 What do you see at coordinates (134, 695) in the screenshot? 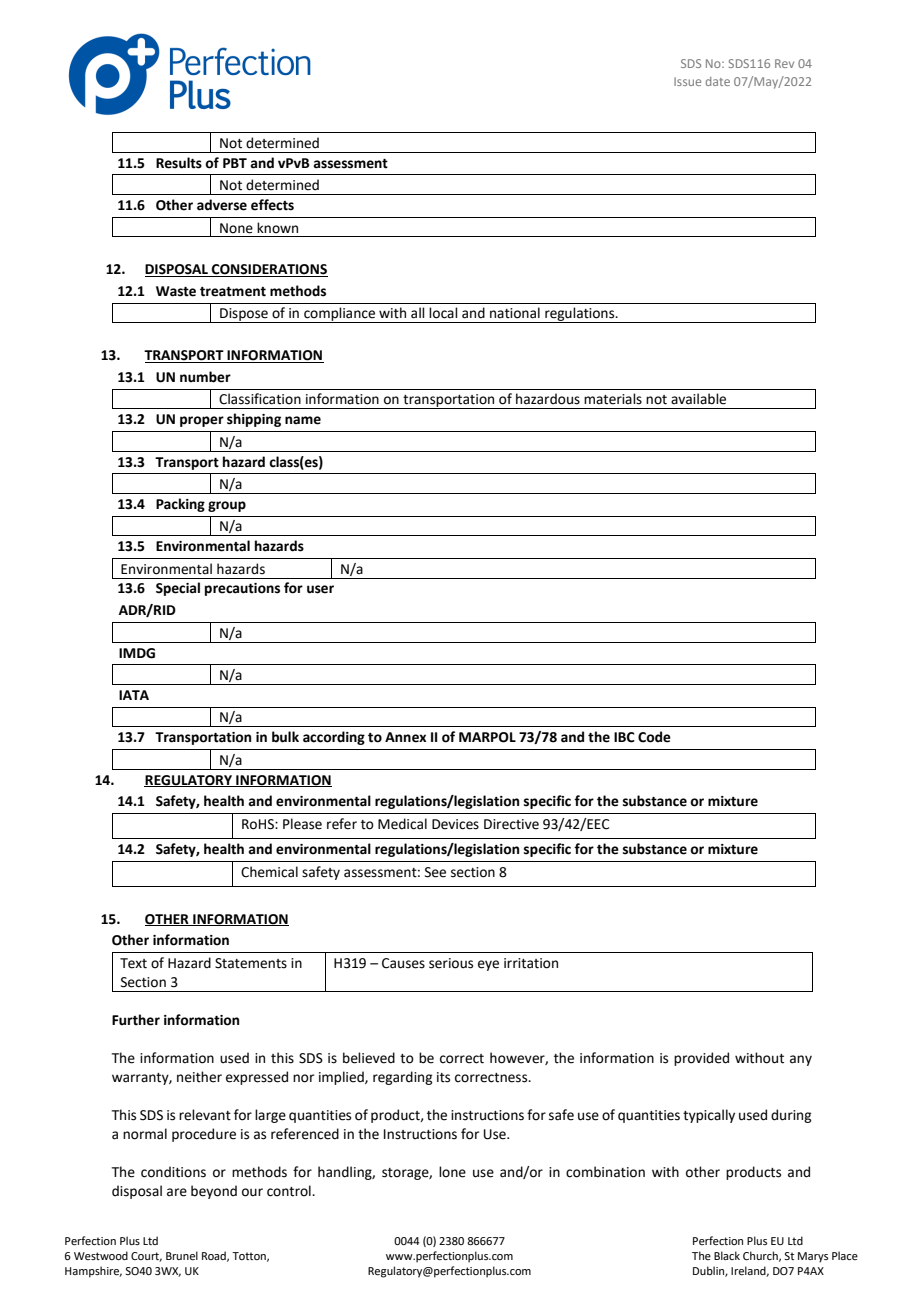
I see `IATA` at bounding box center [134, 695].
